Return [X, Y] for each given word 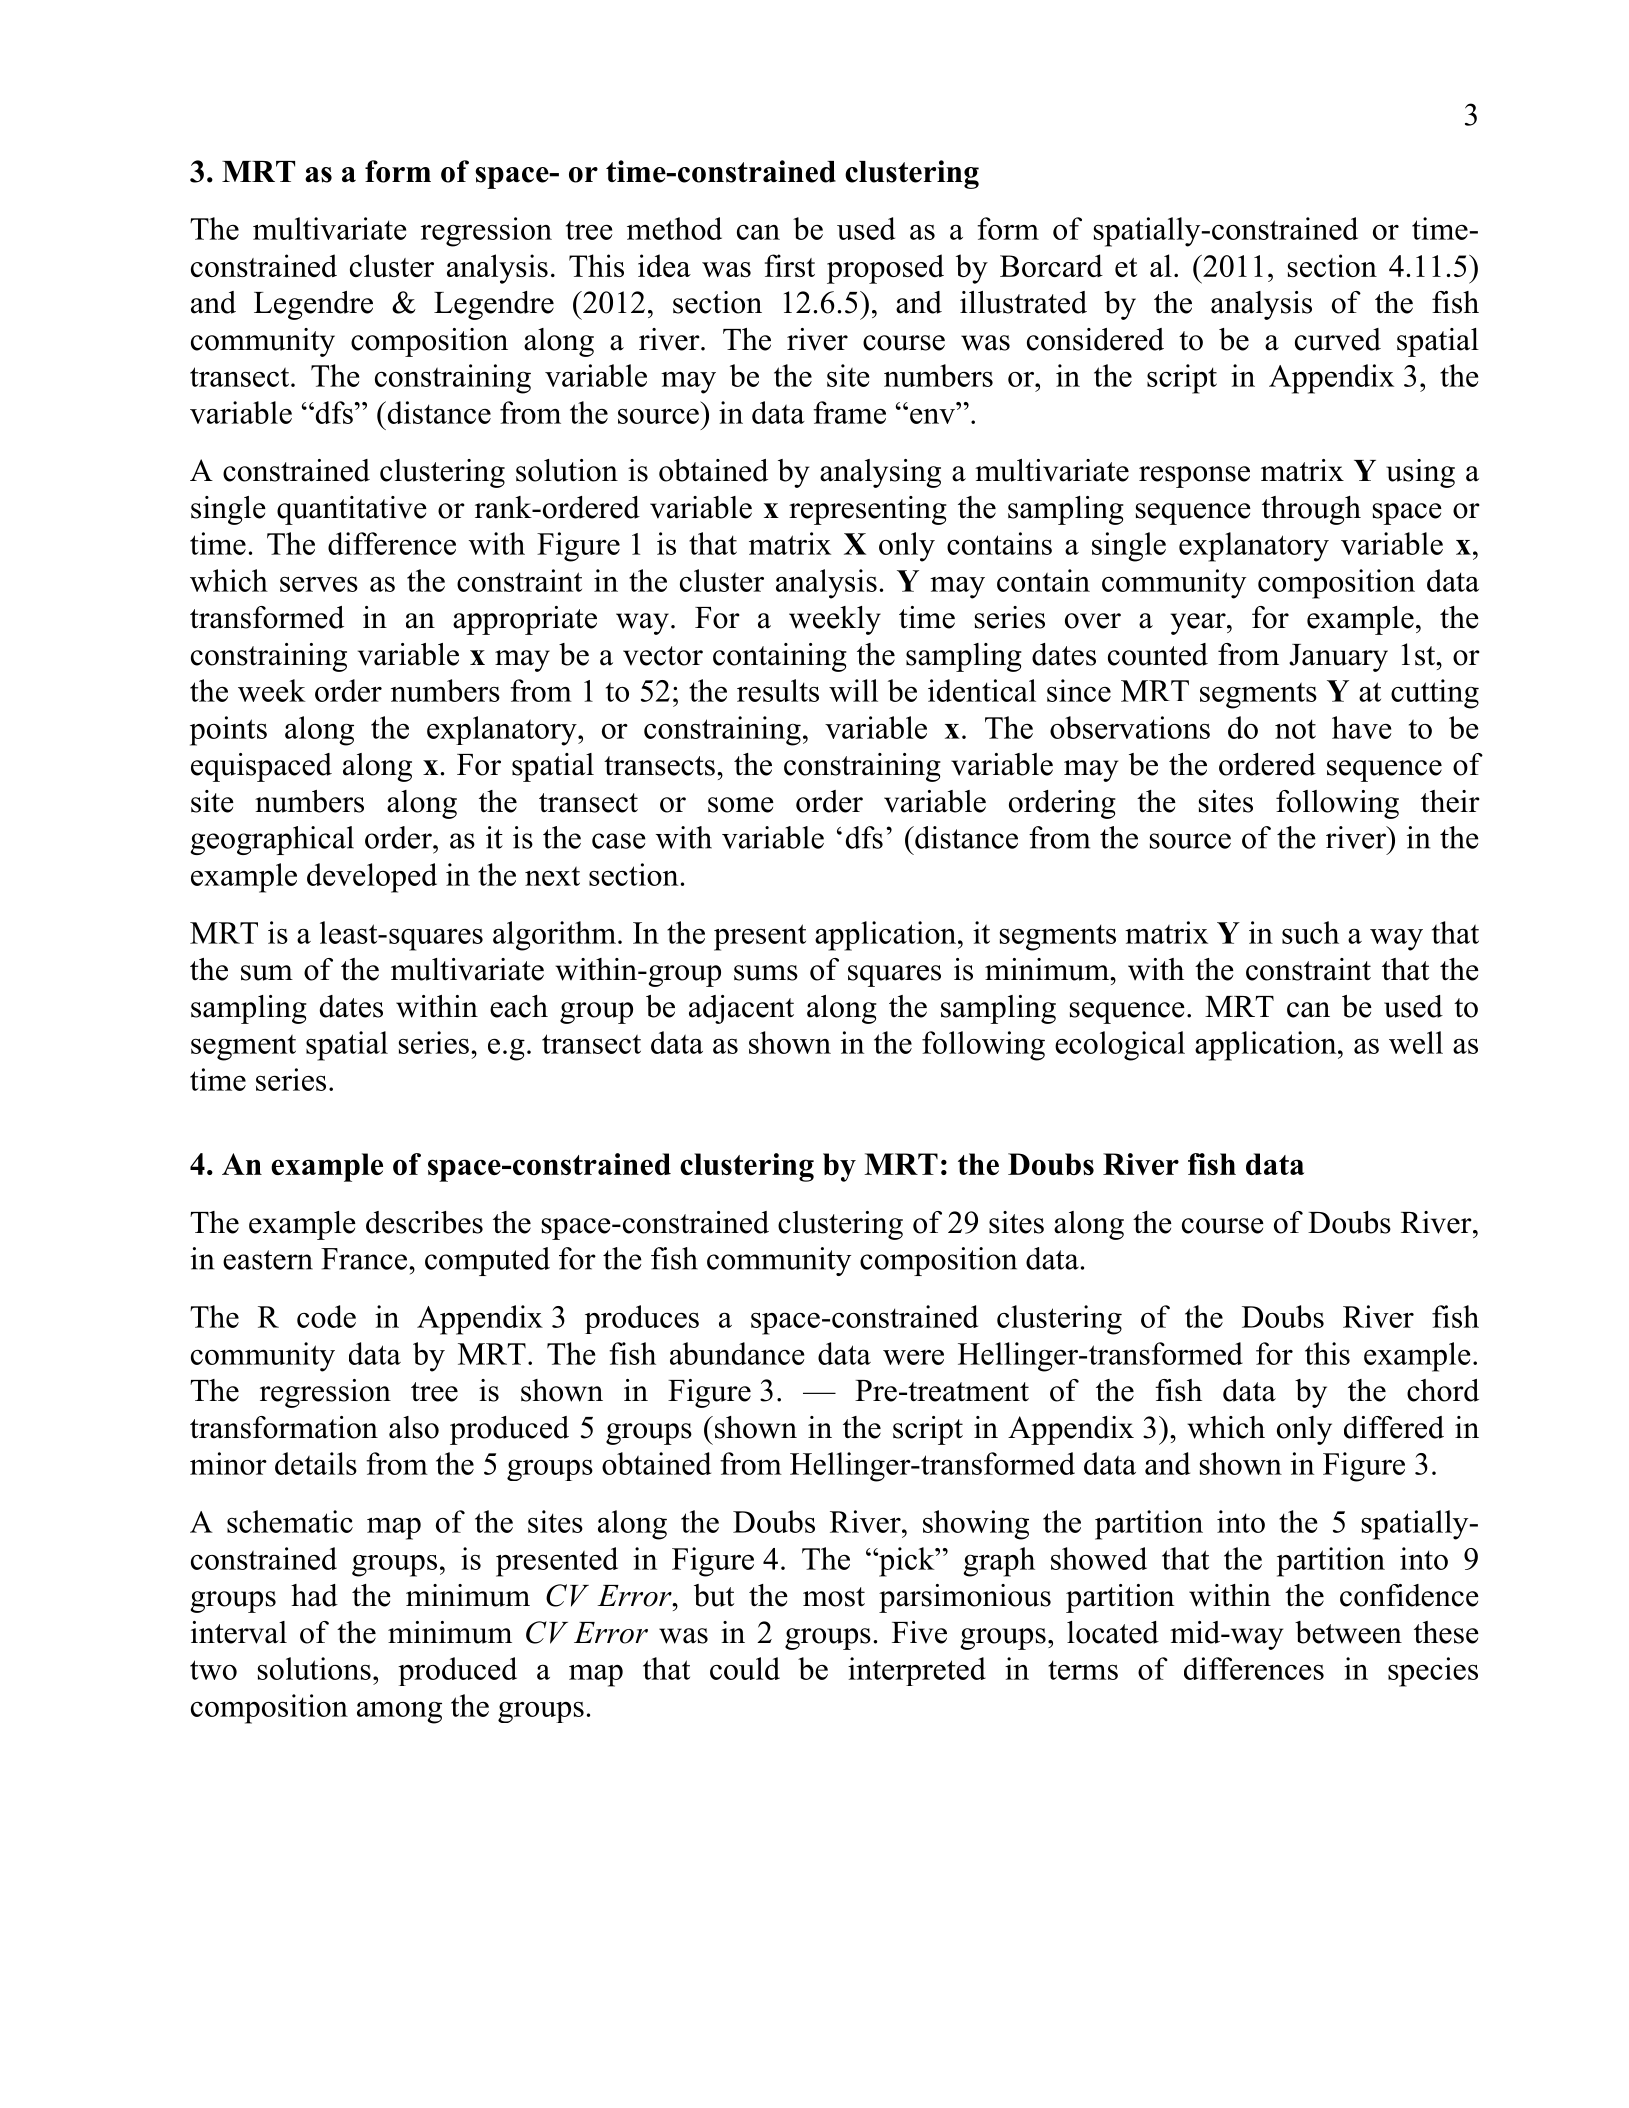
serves [319, 584]
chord [1443, 1390]
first [790, 265]
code [326, 1316]
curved [1338, 339]
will [853, 690]
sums [766, 973]
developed [372, 878]
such [1310, 932]
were [913, 1357]
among [399, 1713]
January [1338, 658]
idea [664, 265]
